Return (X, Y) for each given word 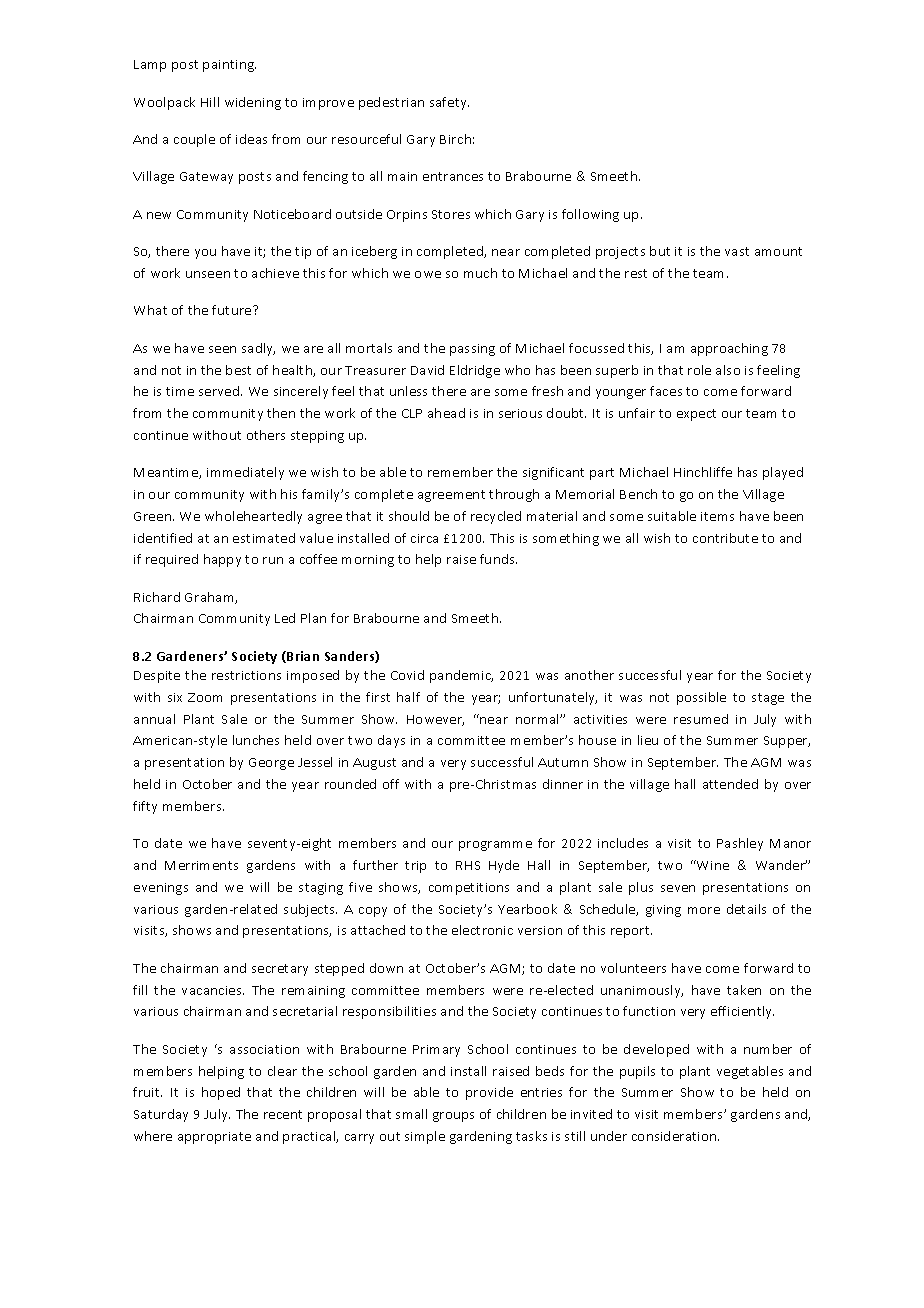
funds (498, 559)
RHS (468, 865)
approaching (729, 349)
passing (472, 350)
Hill (210, 102)
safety (449, 103)
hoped (221, 1093)
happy (222, 560)
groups (453, 1117)
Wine (712, 865)
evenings (161, 889)
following (590, 215)
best (238, 370)
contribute (725, 538)
